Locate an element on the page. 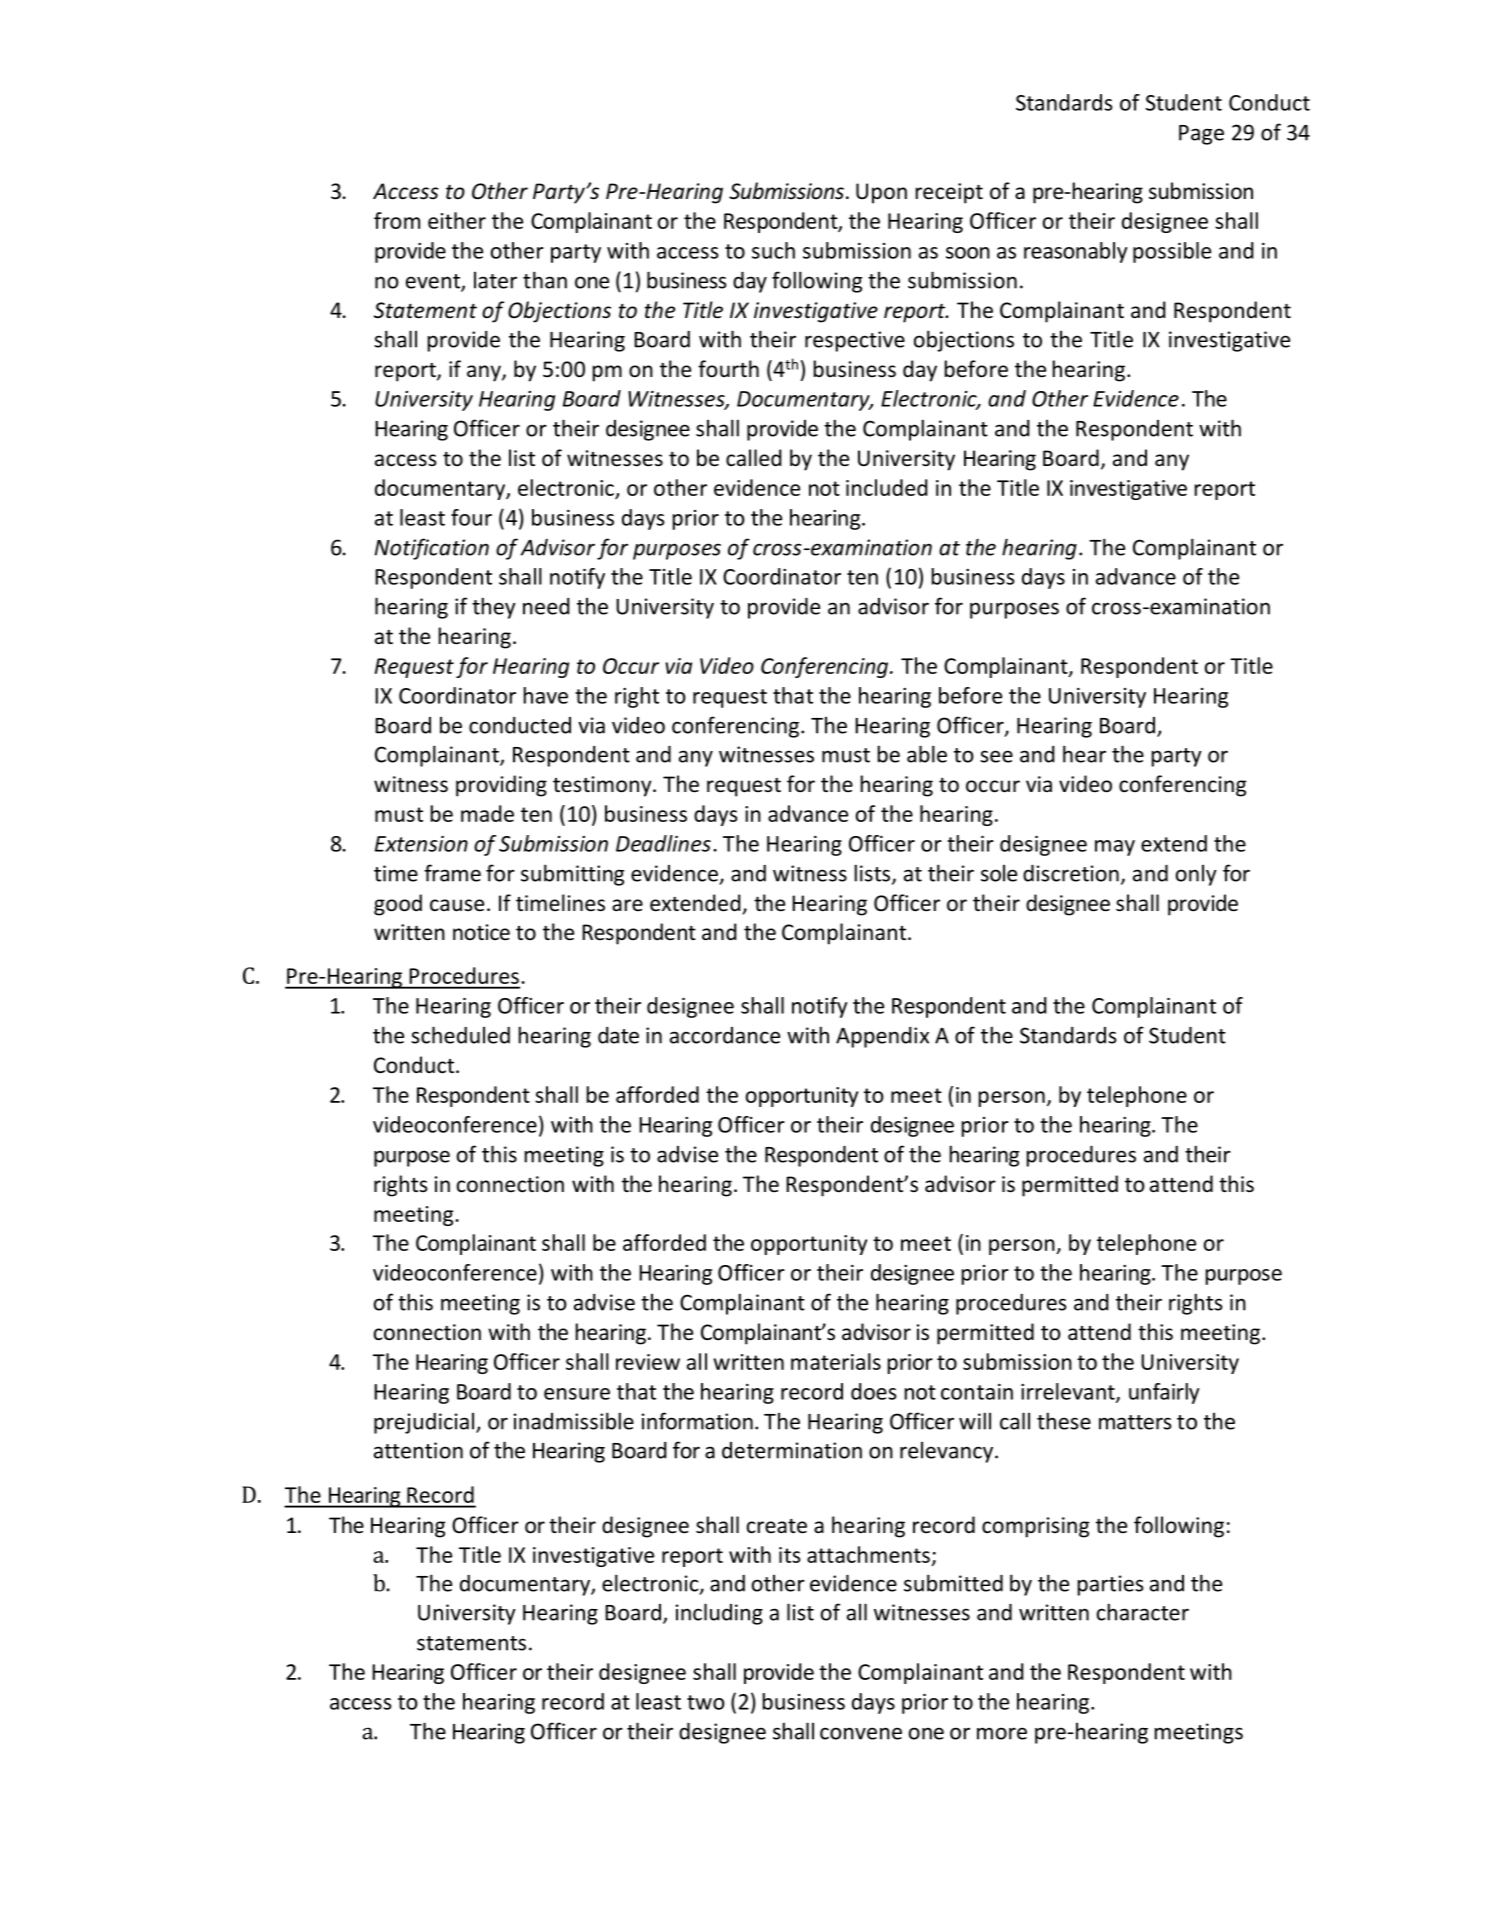 The height and width of the document is (1922, 1485). notice is located at coordinates (481, 932).
